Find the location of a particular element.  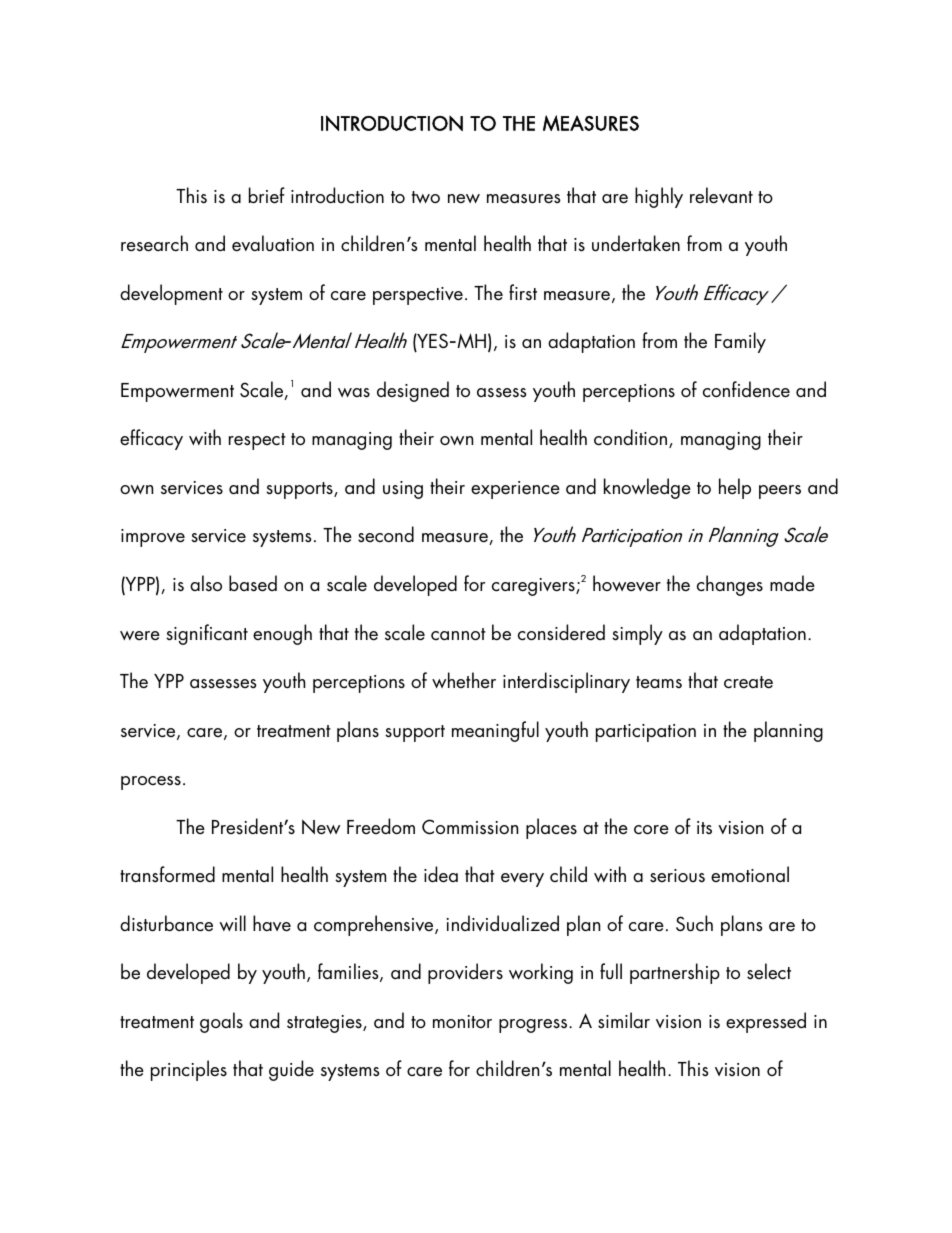

cannot is located at coordinates (458, 634).
